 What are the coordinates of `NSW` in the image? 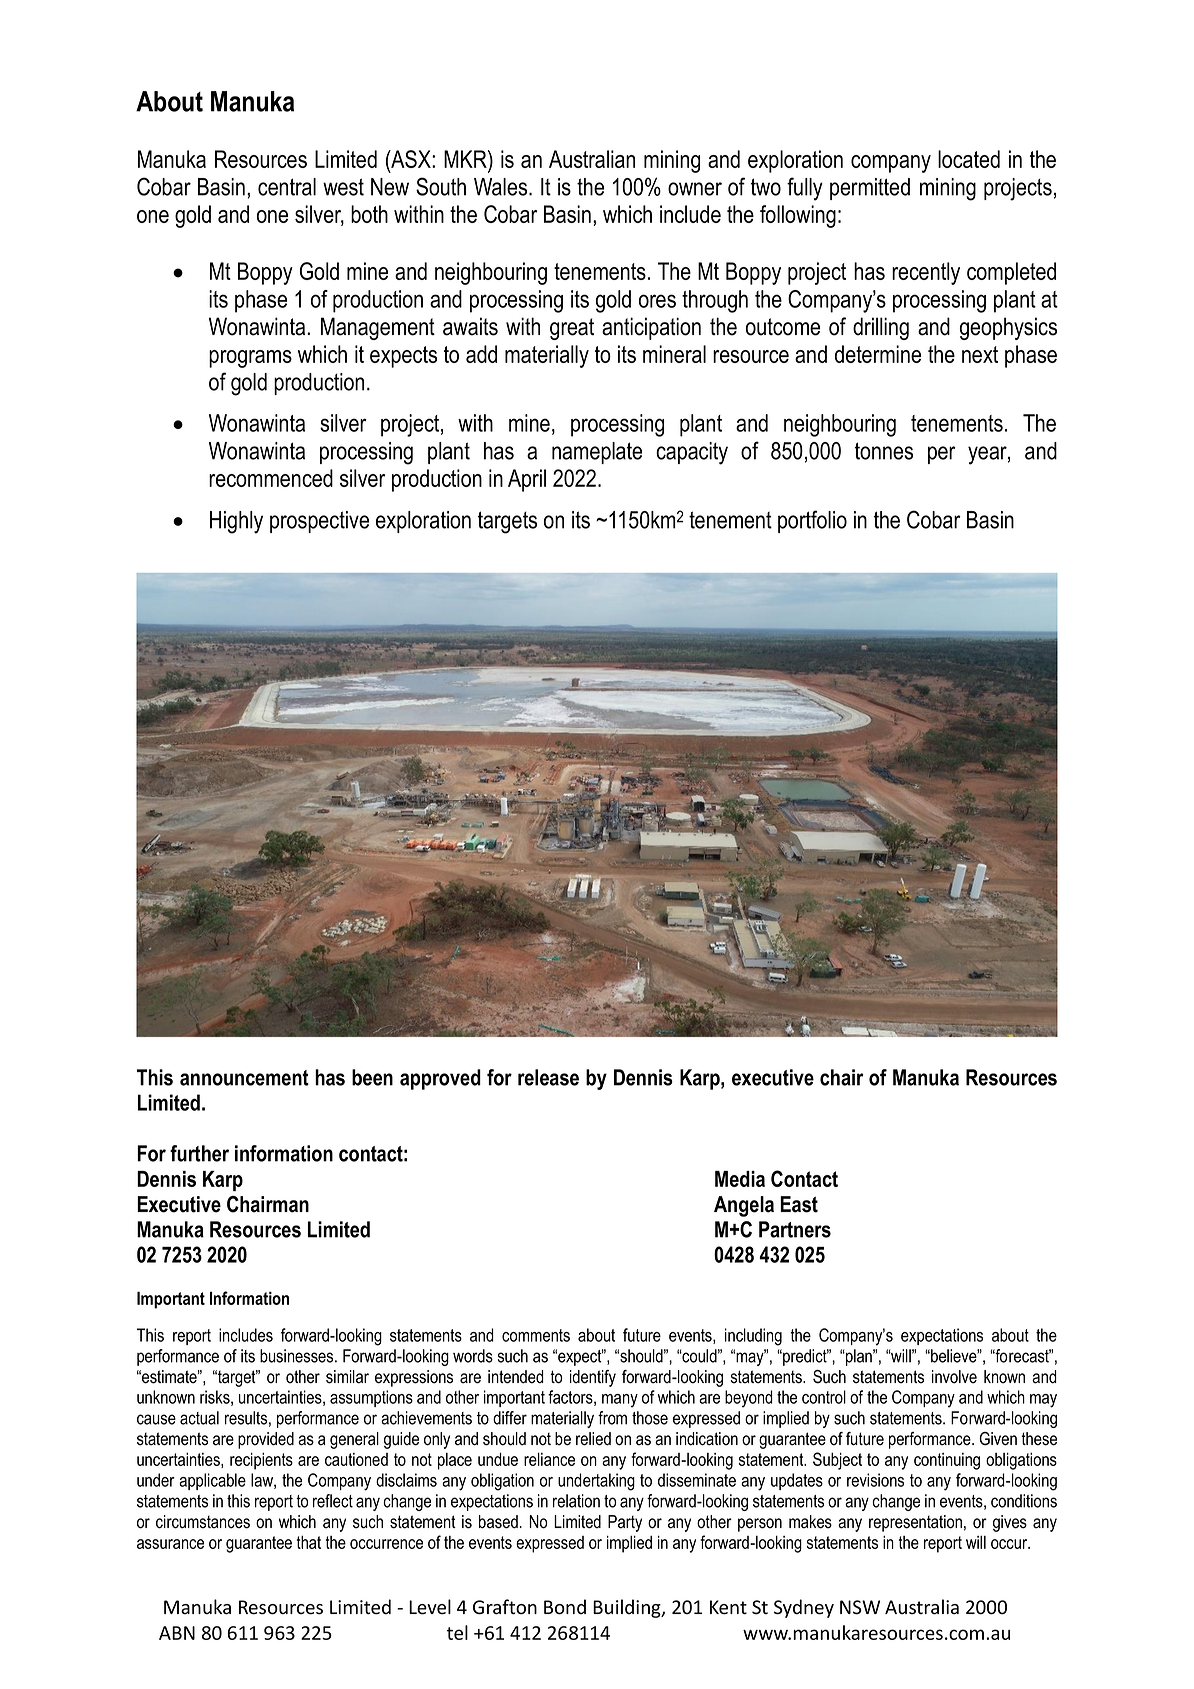 It's located at (860, 1607).
